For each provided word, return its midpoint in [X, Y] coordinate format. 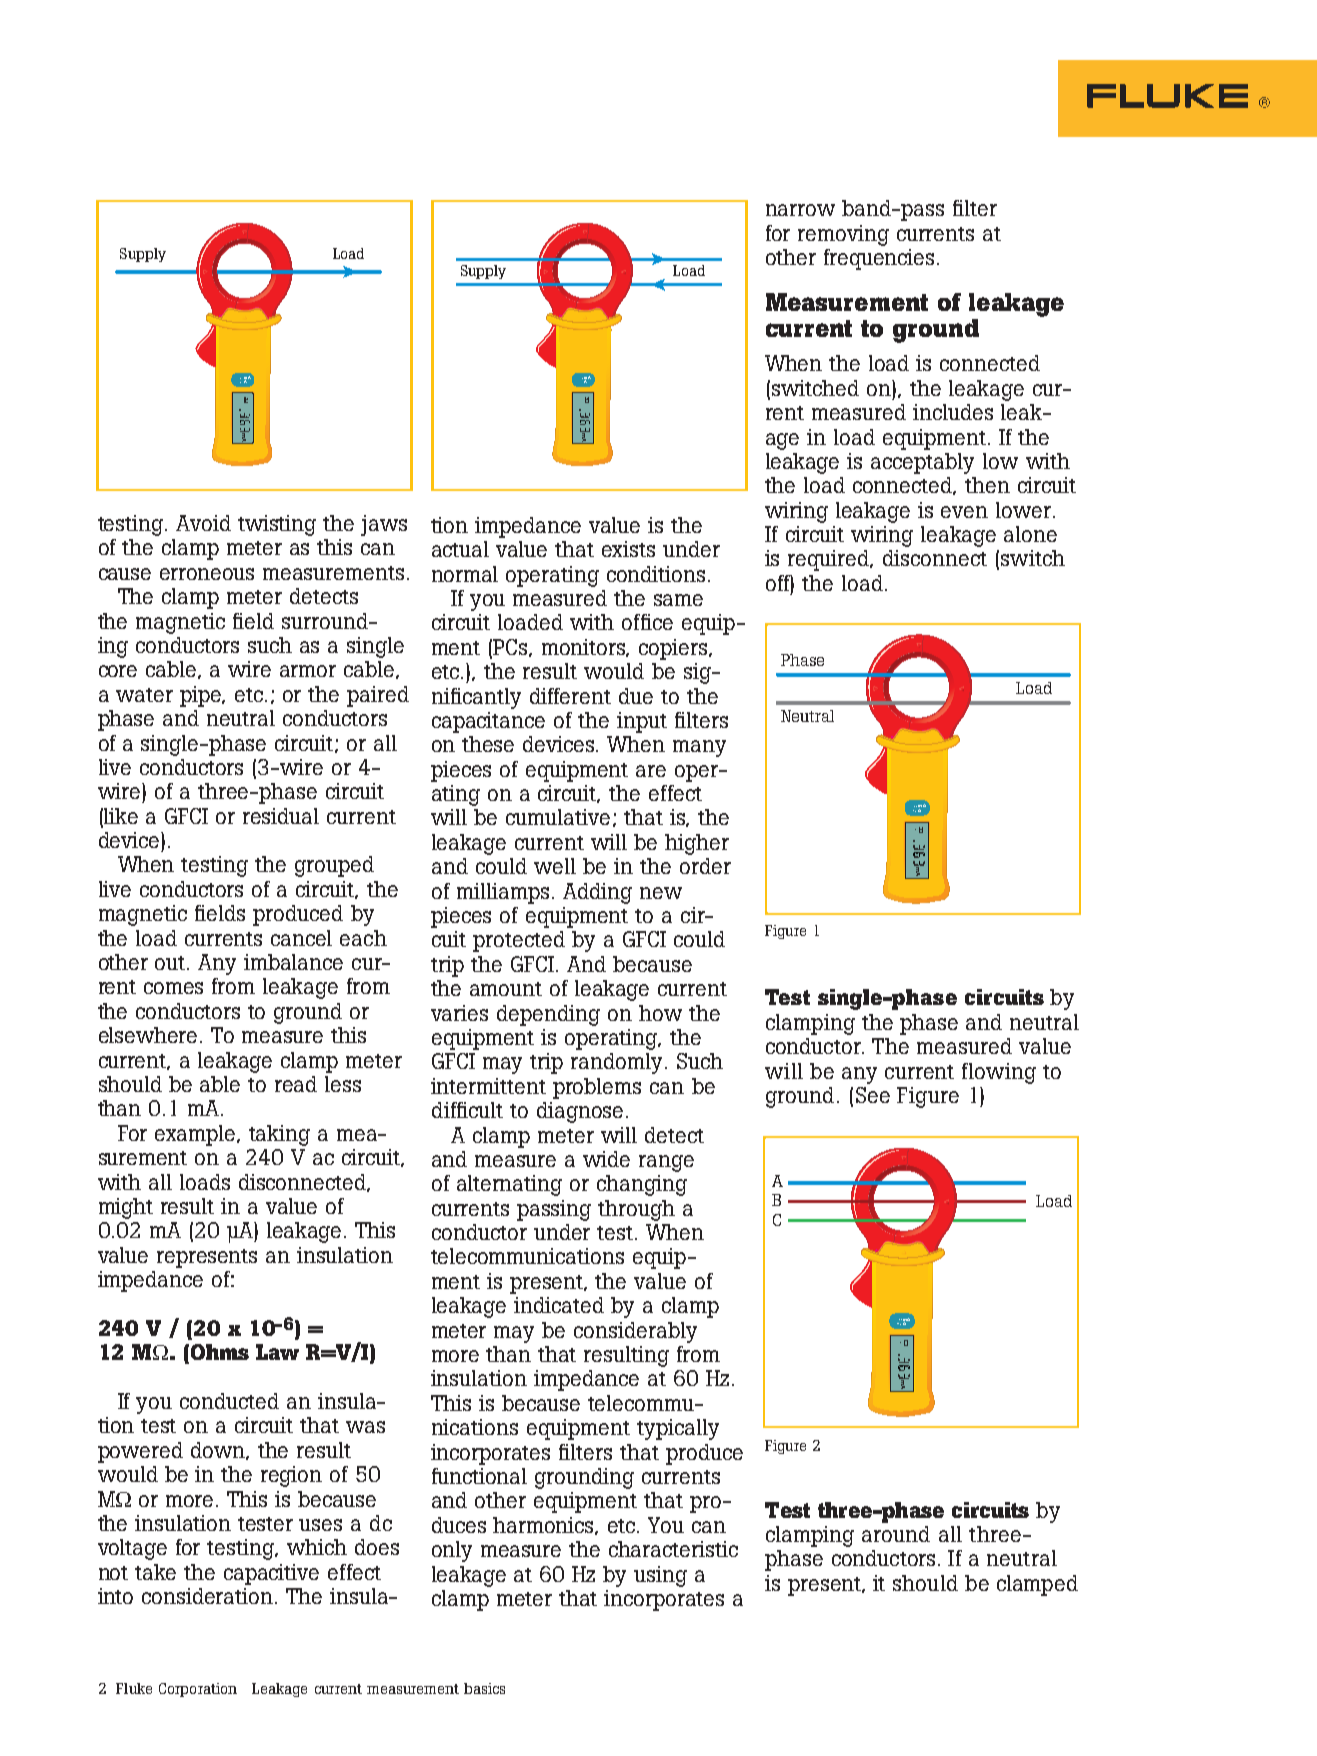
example [196, 1135]
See [873, 1095]
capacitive [271, 1574]
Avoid [203, 523]
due [636, 696]
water [144, 695]
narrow [800, 210]
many [699, 748]
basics [484, 1688]
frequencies [879, 259]
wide [606, 1159]
